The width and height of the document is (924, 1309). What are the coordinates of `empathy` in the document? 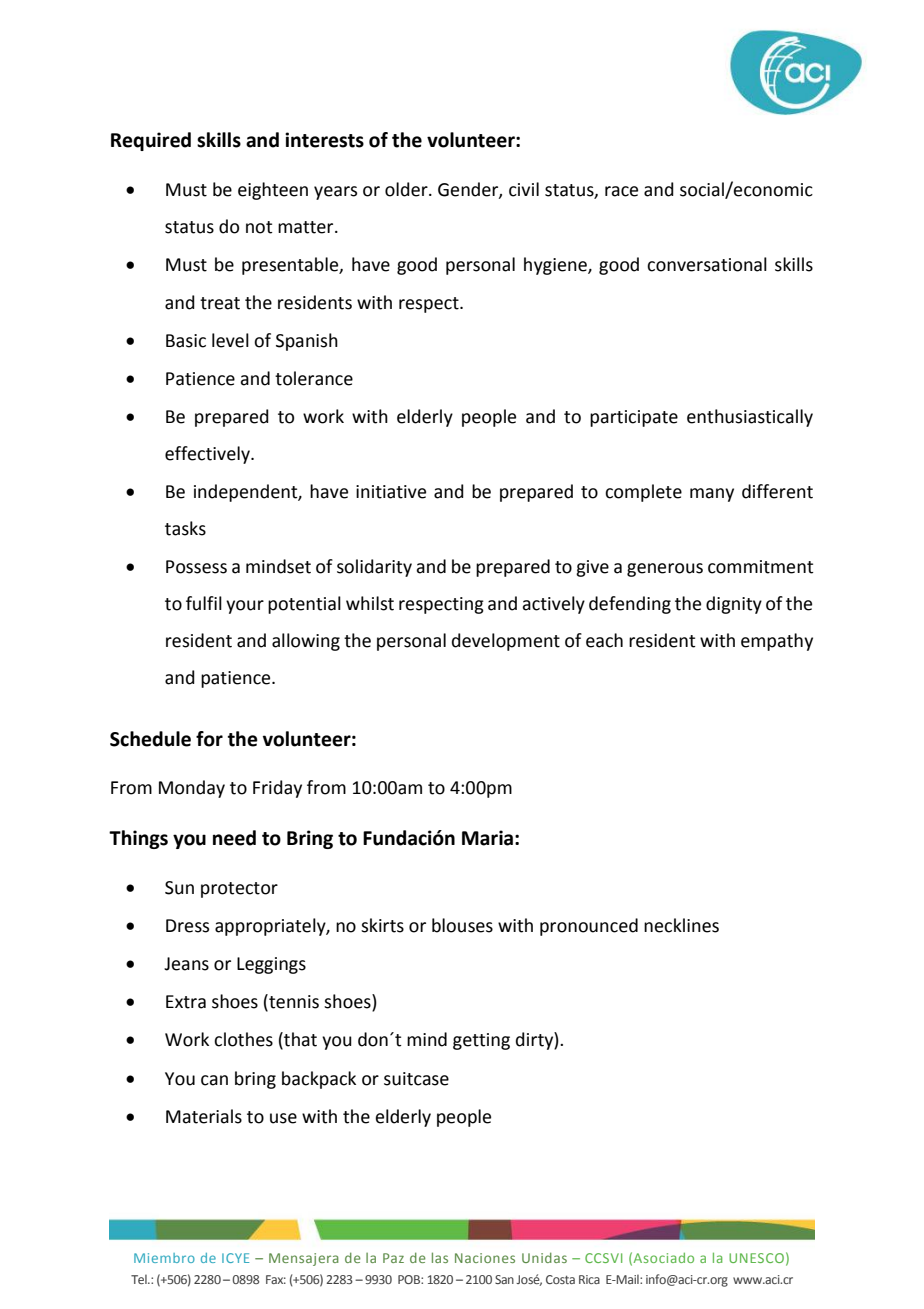 It's located at (777, 642).
